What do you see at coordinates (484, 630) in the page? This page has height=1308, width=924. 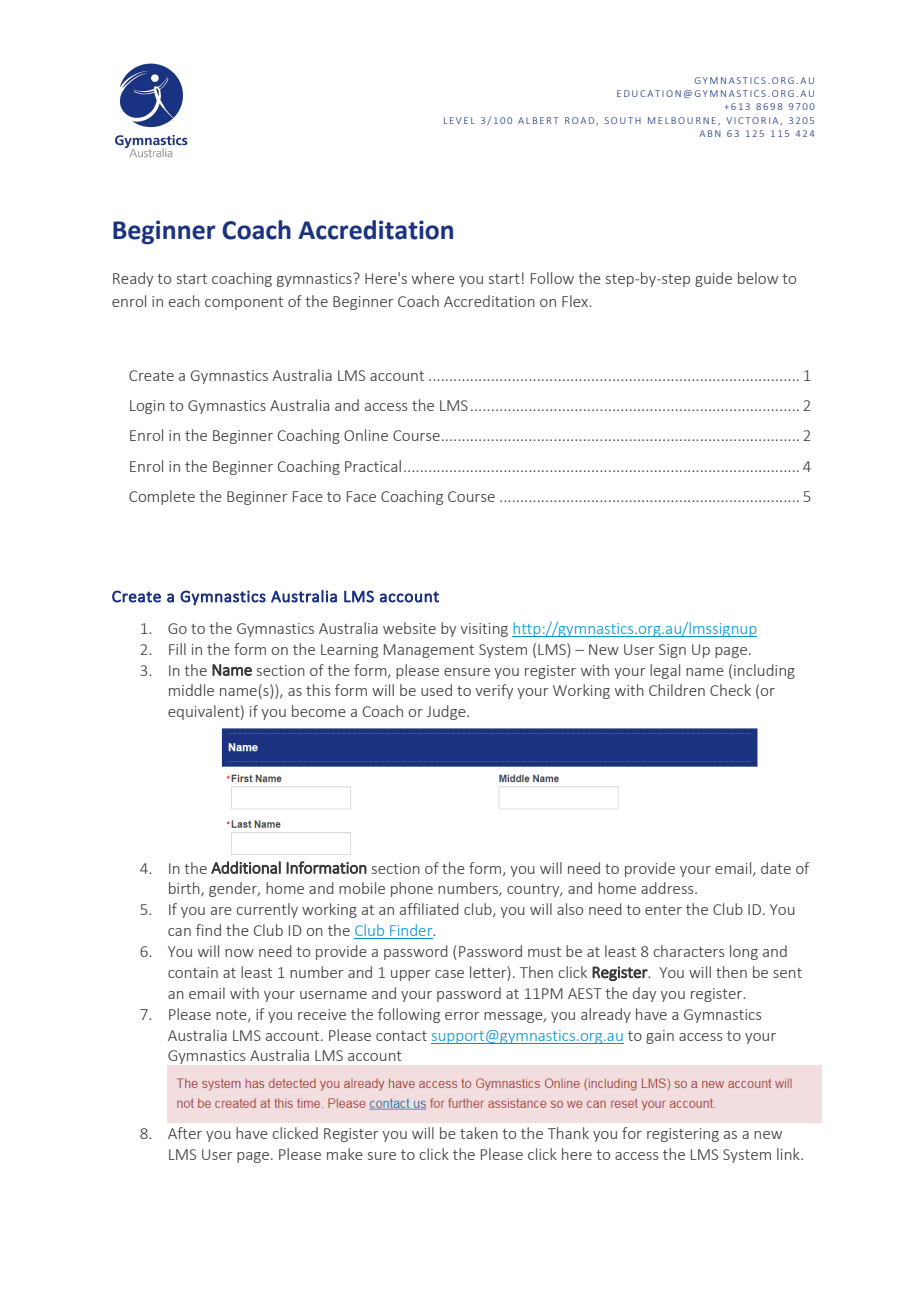 I see `visiting` at bounding box center [484, 630].
